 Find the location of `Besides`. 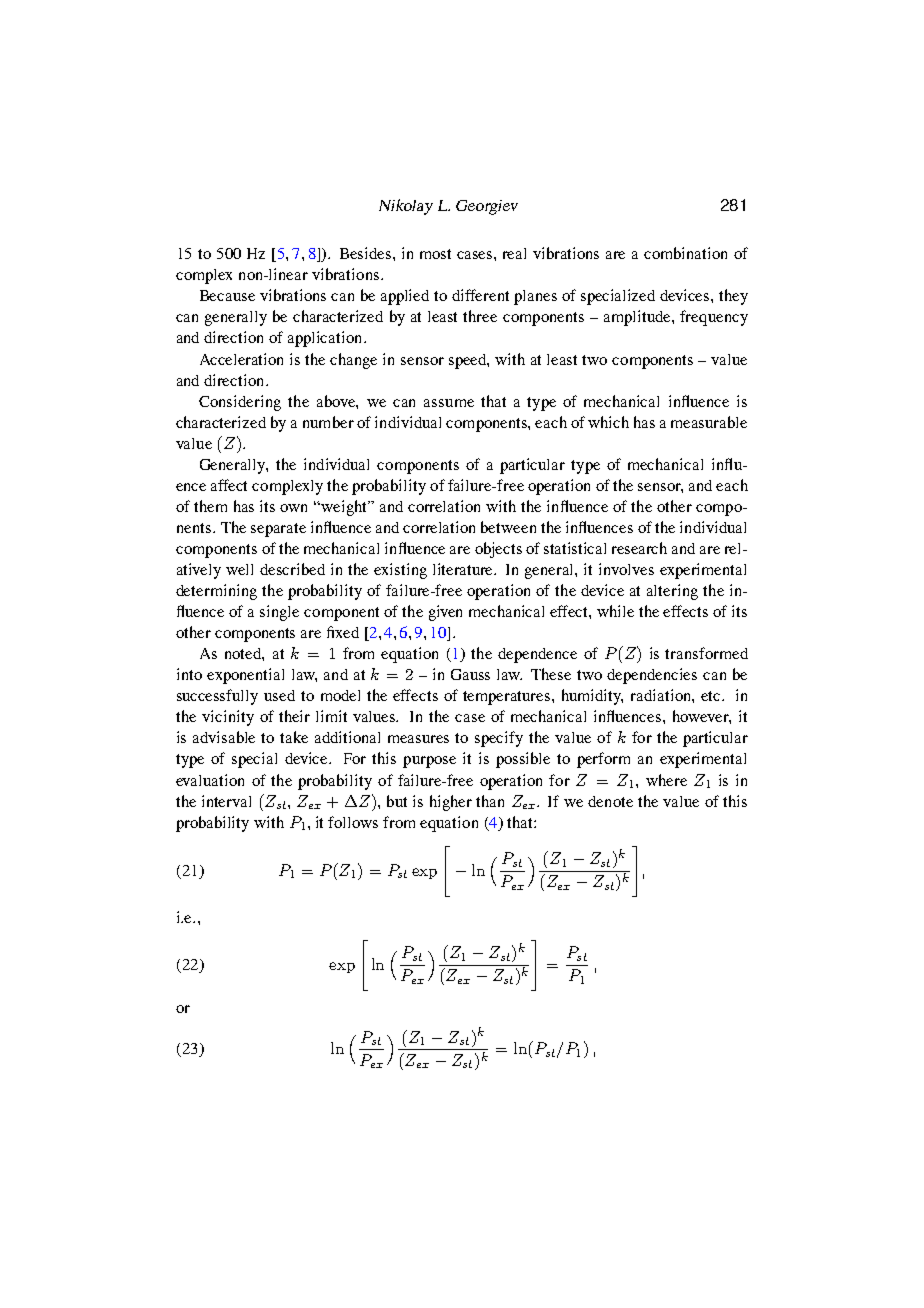

Besides is located at coordinates (367, 253).
